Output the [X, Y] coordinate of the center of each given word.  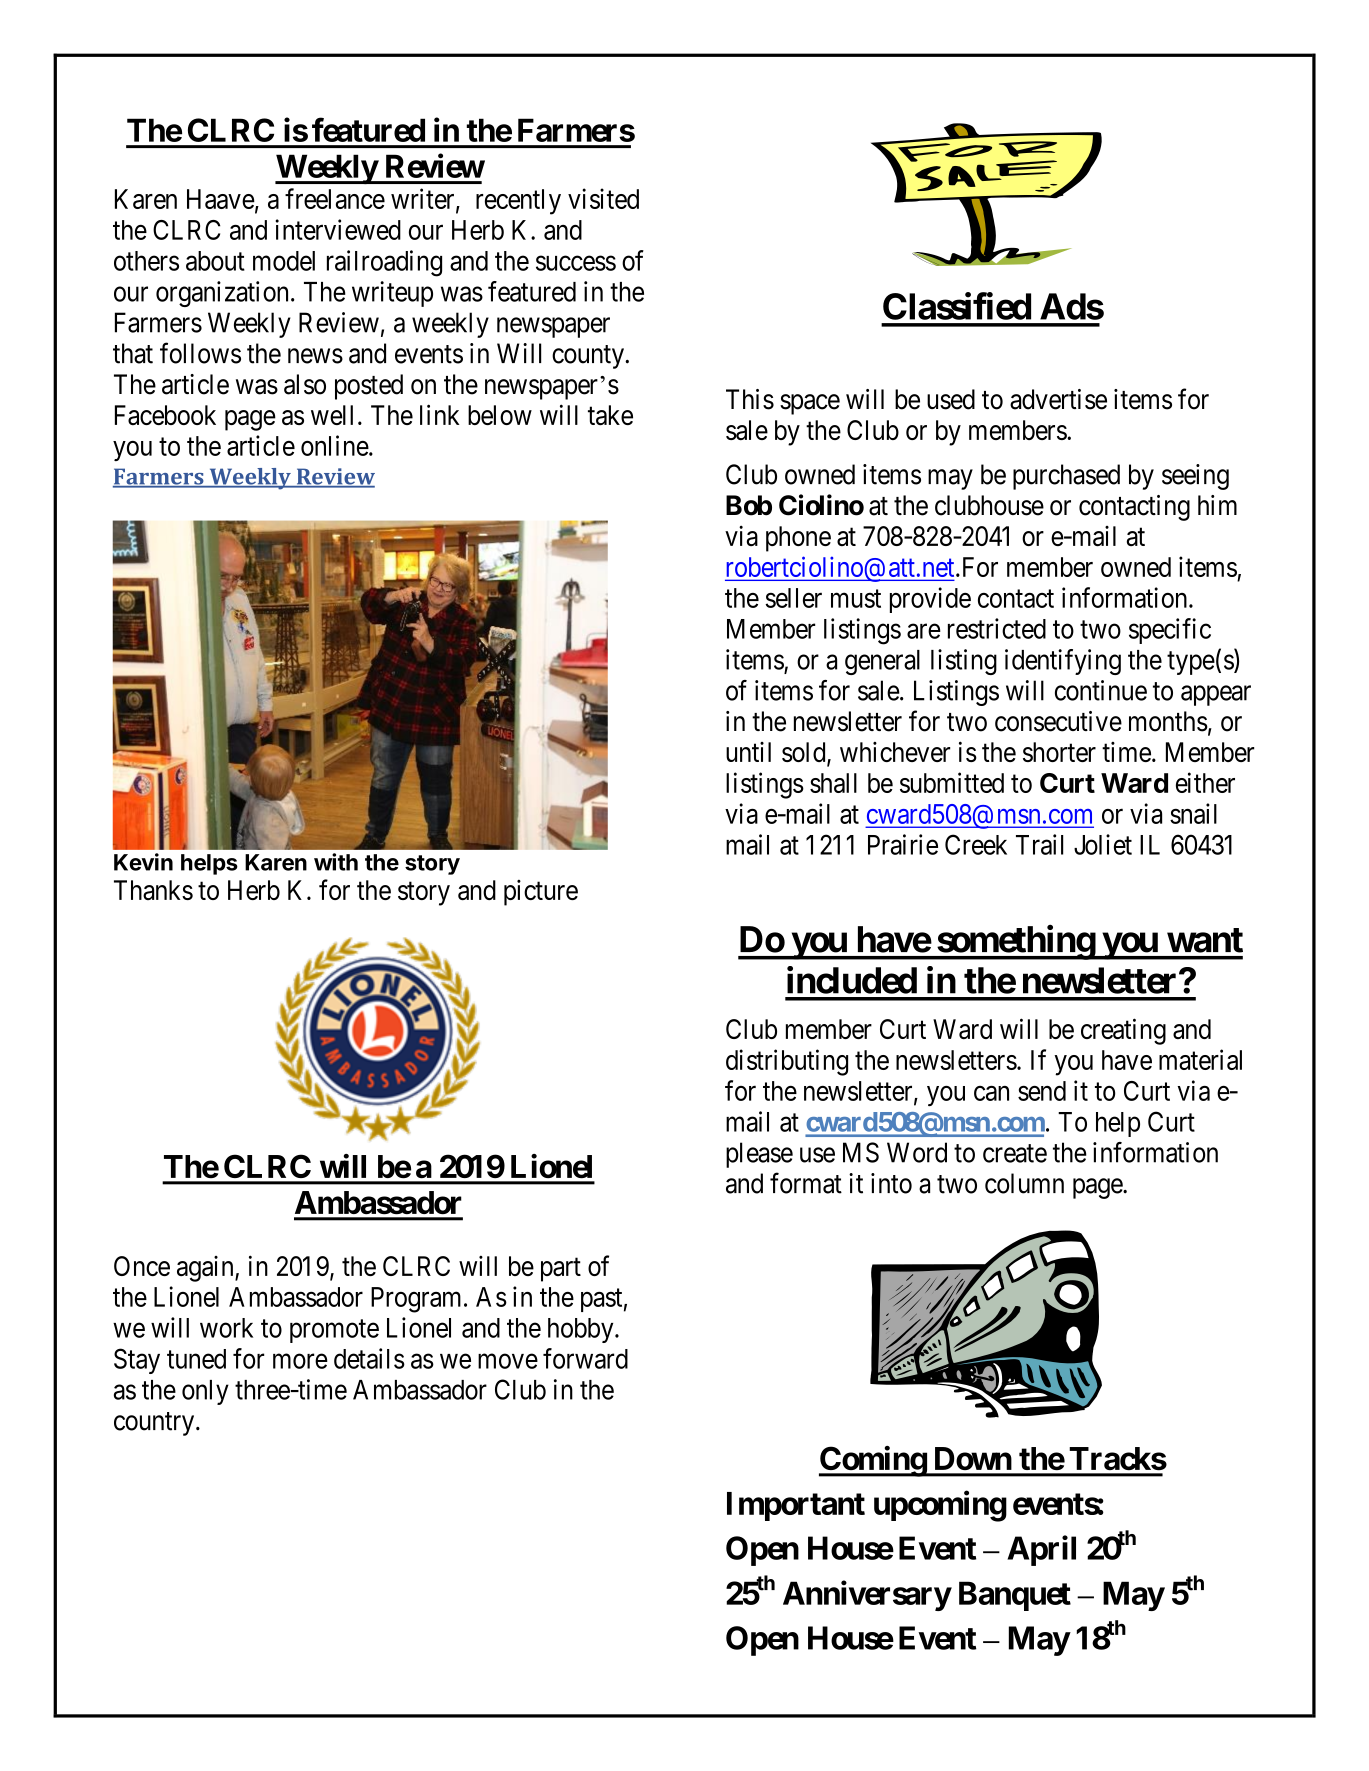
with [336, 862]
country [155, 1424]
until [748, 752]
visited [603, 198]
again [206, 1269]
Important [796, 1506]
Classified [957, 306]
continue [1101, 690]
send [1042, 1091]
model [284, 261]
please [759, 1155]
